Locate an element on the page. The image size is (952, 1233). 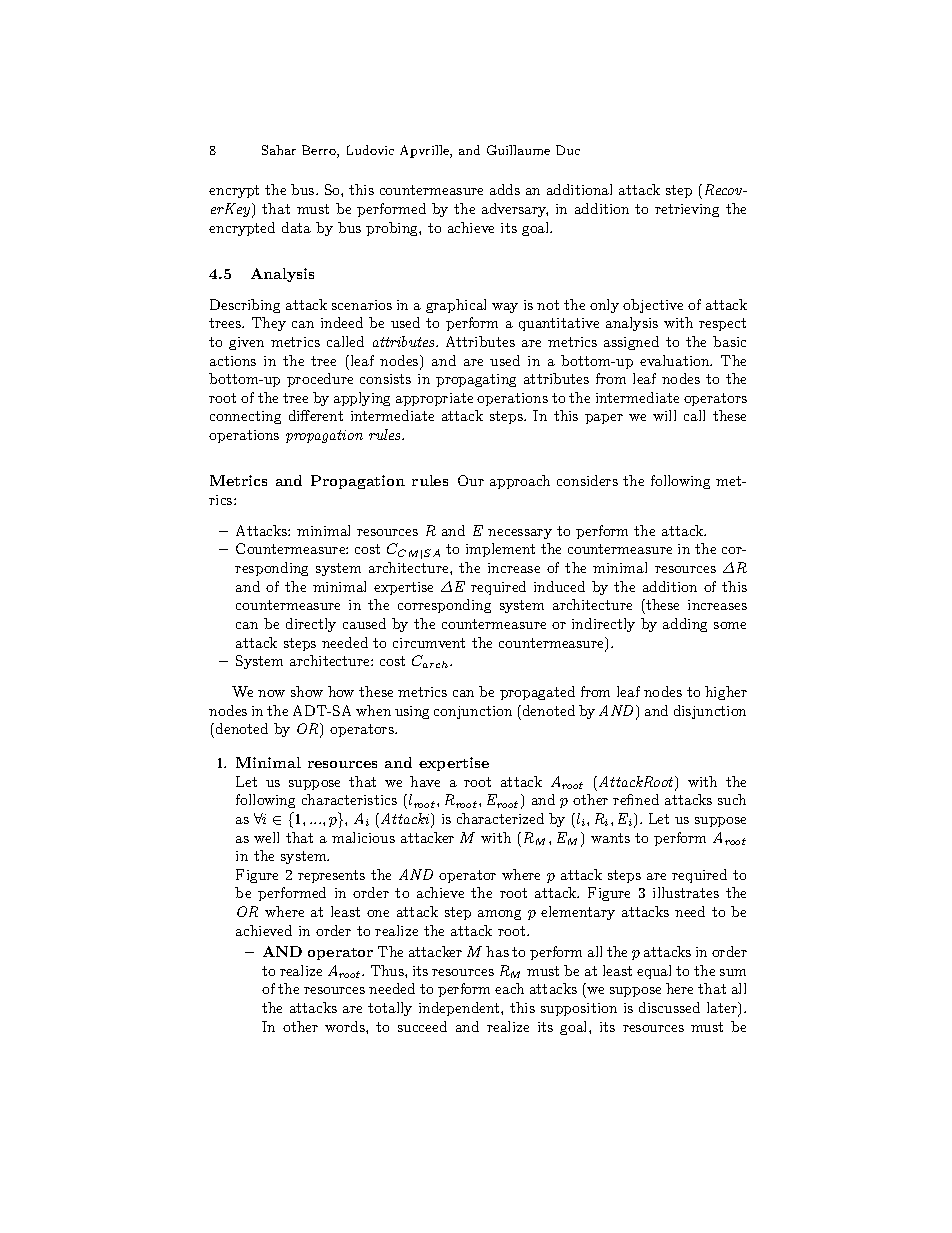
conjunction is located at coordinates (473, 712).
